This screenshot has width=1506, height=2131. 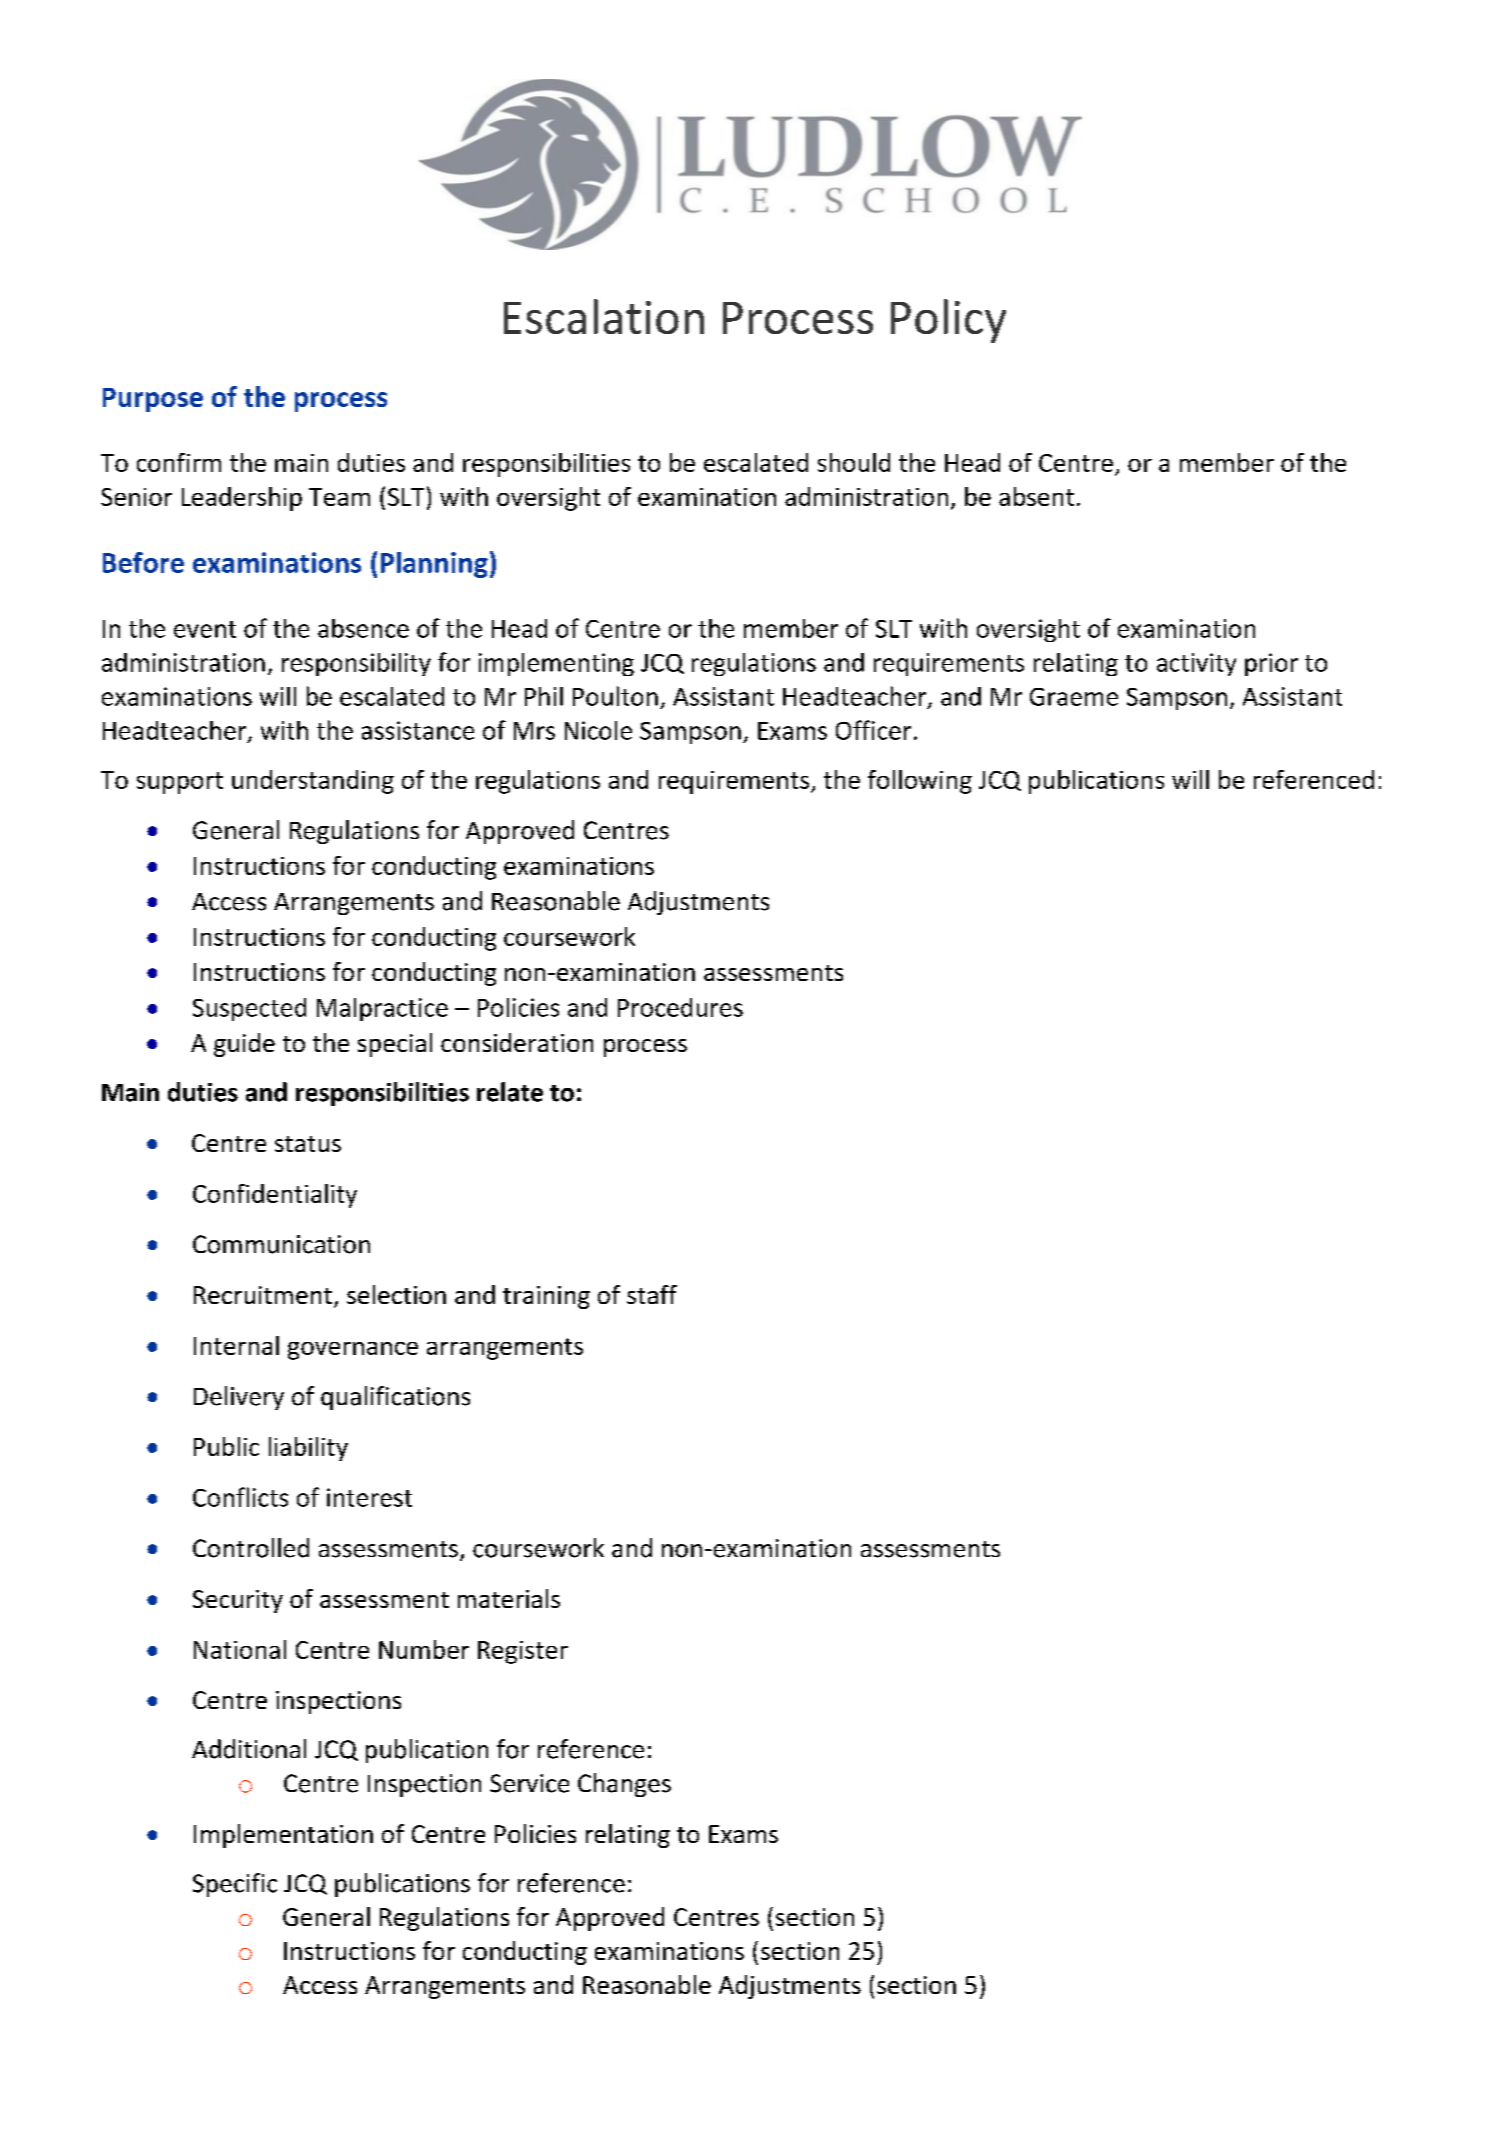 What do you see at coordinates (920, 782) in the screenshot?
I see `following` at bounding box center [920, 782].
